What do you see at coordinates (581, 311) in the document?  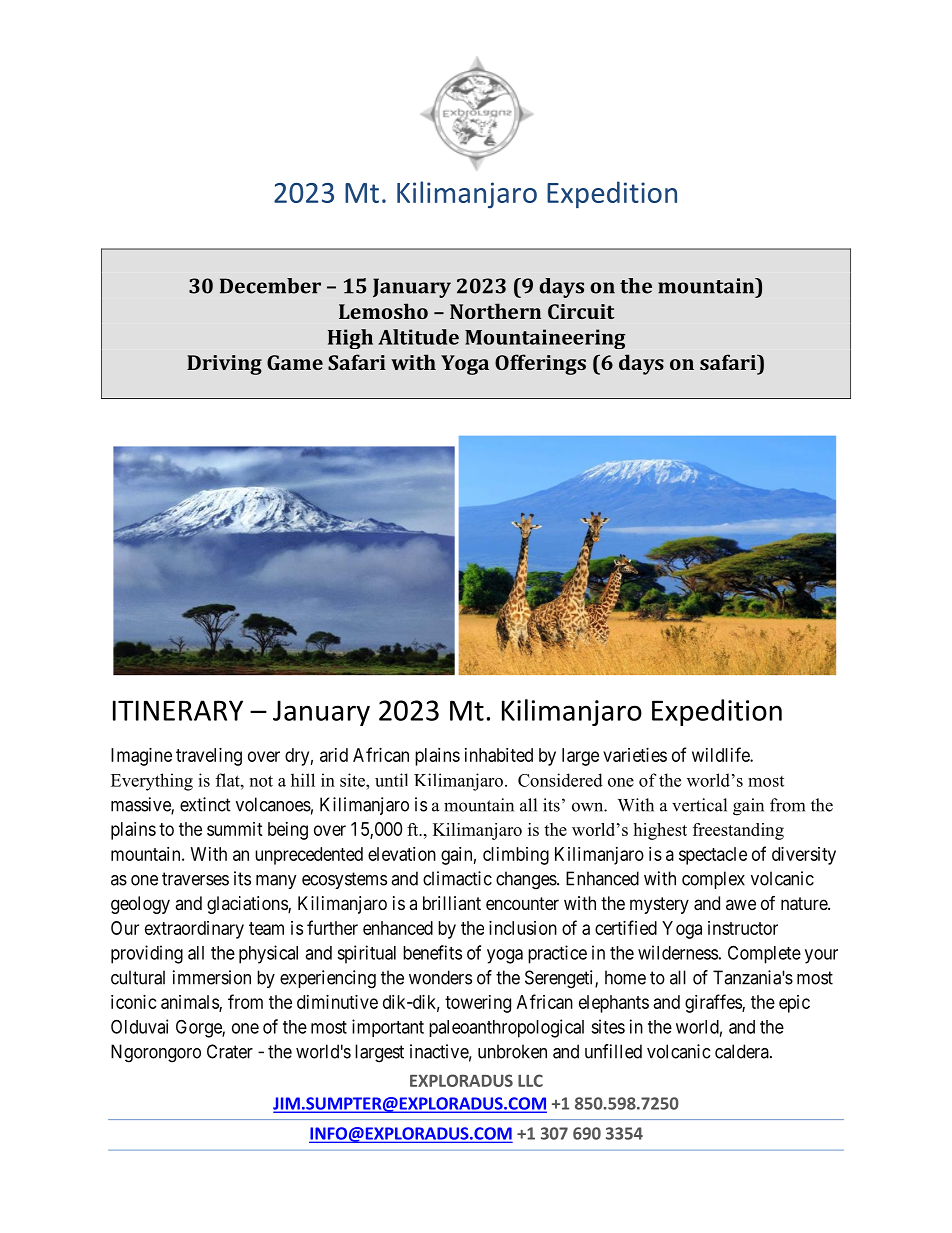 I see `Circuit` at bounding box center [581, 311].
